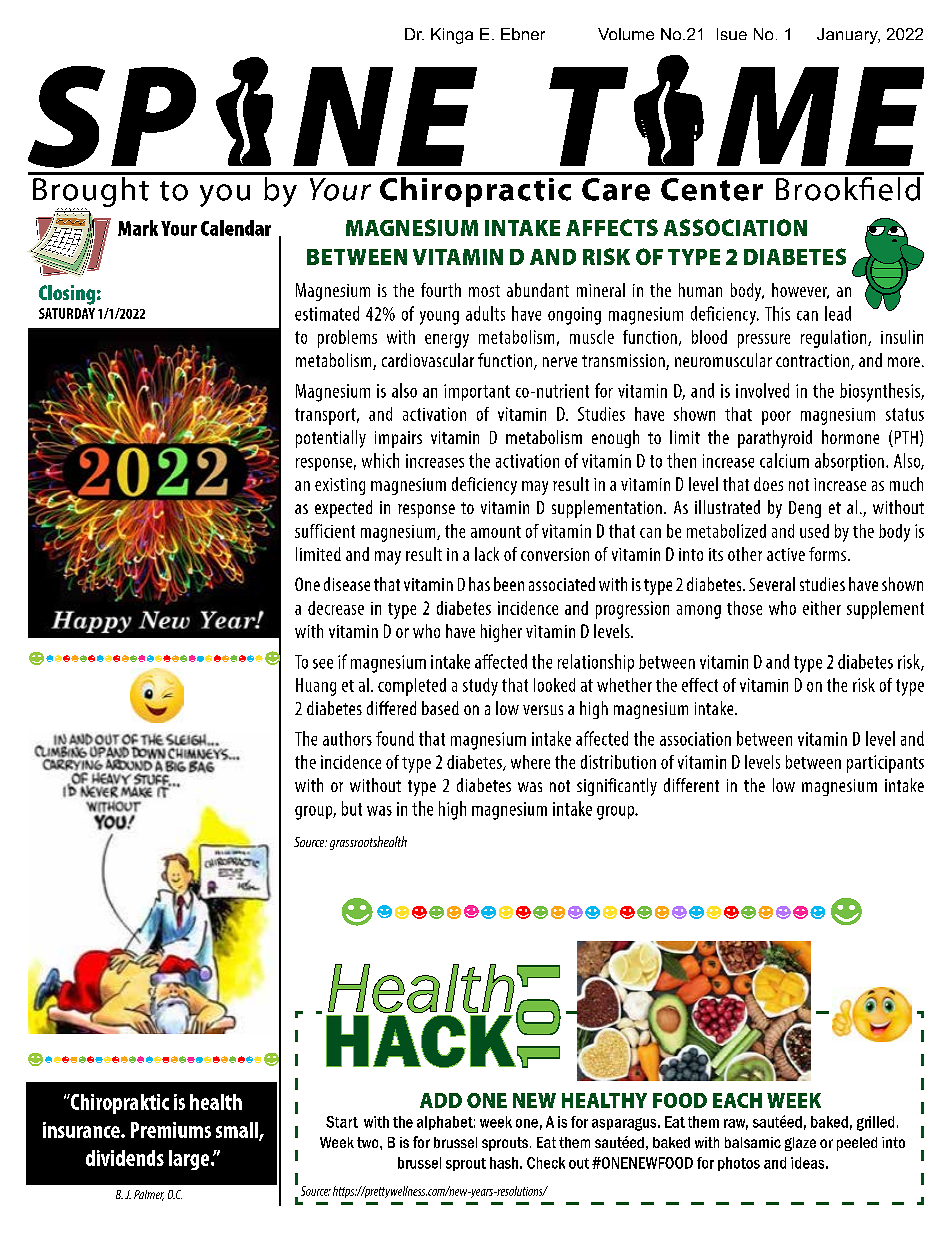 The image size is (952, 1233). I want to click on Volume, so click(626, 34).
